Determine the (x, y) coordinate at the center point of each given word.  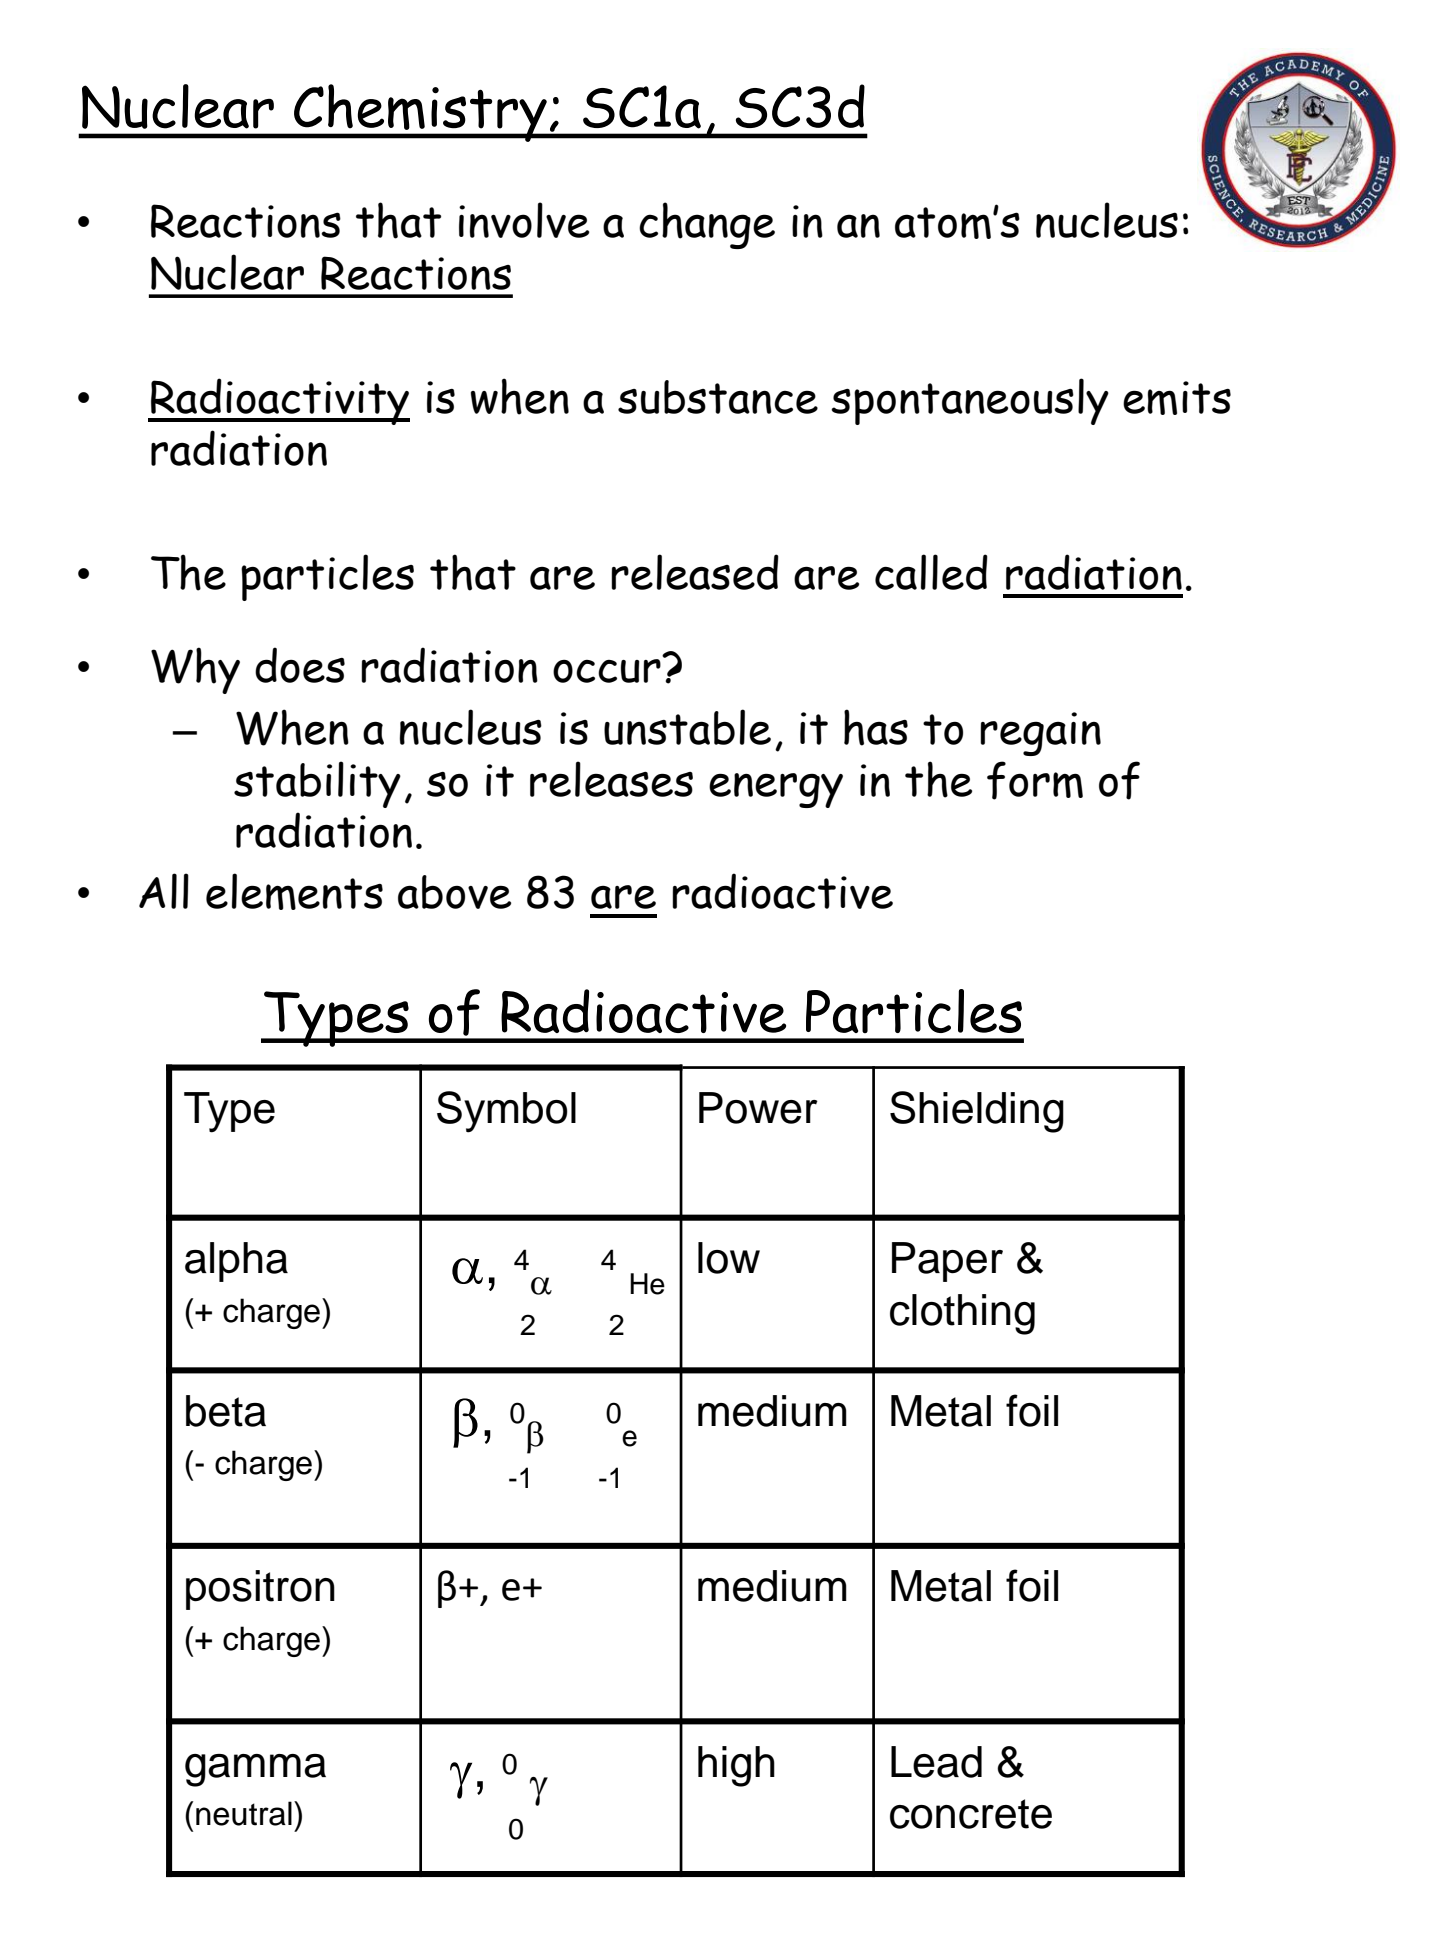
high (736, 1766)
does (300, 665)
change (707, 225)
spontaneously (970, 401)
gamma (255, 1770)
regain (1040, 734)
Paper (947, 1262)
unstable (687, 727)
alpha (236, 1262)
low (729, 1258)
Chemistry (420, 113)
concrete (971, 1814)
